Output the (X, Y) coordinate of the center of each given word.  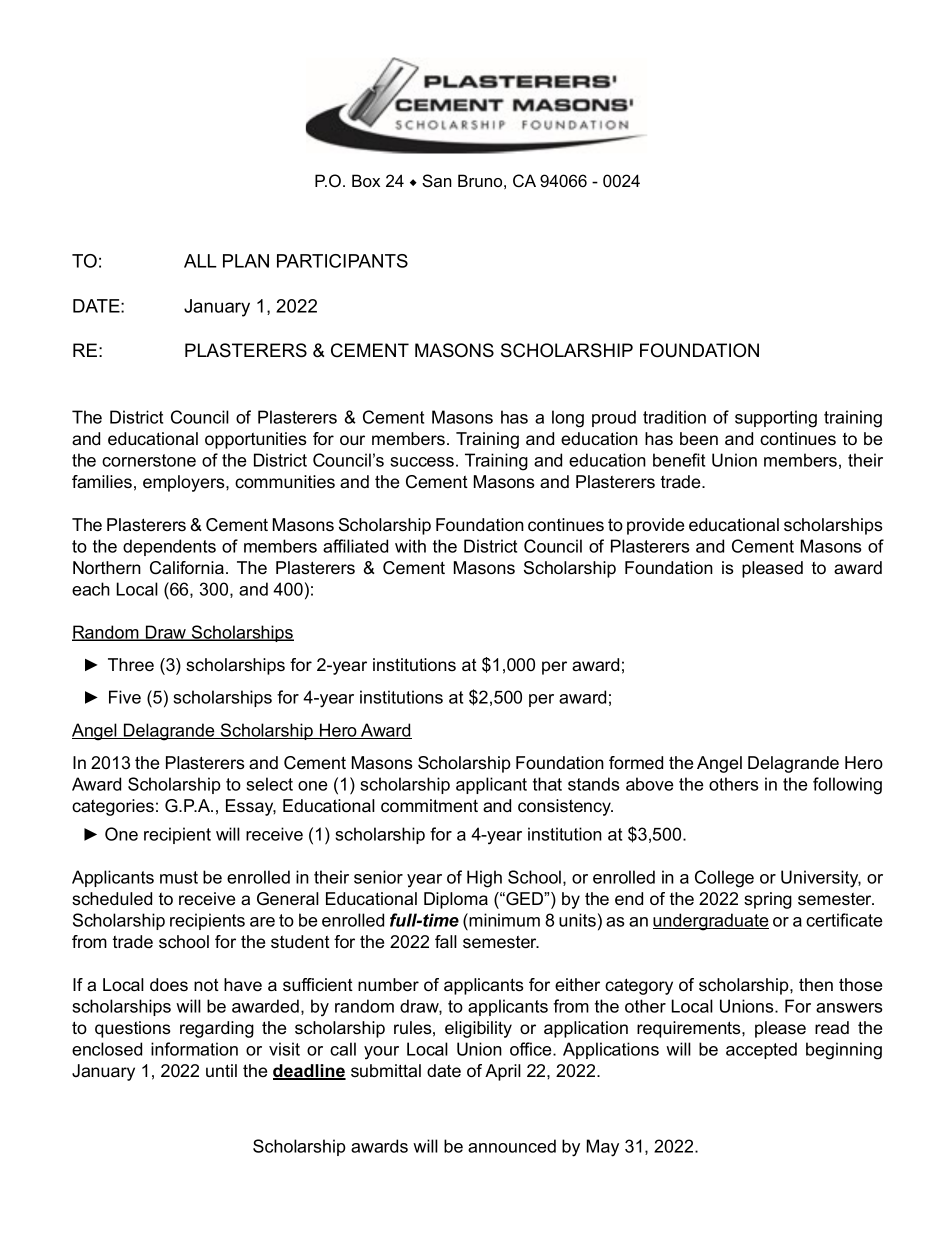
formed (636, 763)
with (410, 546)
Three (131, 665)
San (437, 181)
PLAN (246, 261)
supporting (776, 419)
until (221, 1070)
